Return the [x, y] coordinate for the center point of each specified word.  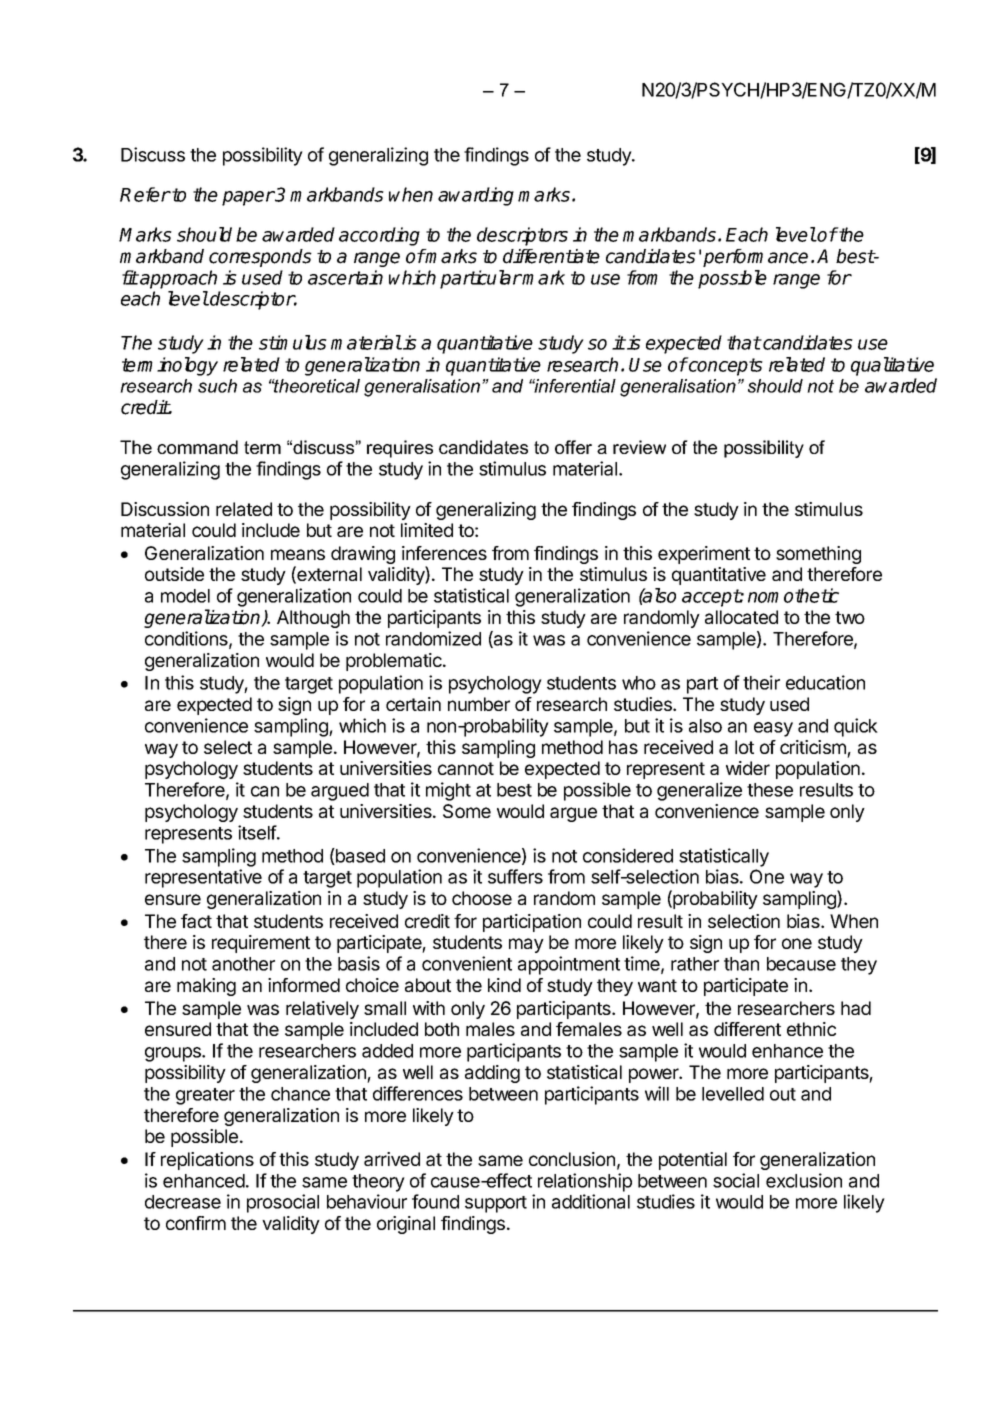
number [479, 704]
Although [313, 619]
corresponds [260, 258]
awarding [476, 196]
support [496, 1204]
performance [755, 258]
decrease [183, 1202]
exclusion [804, 1180]
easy [773, 729]
